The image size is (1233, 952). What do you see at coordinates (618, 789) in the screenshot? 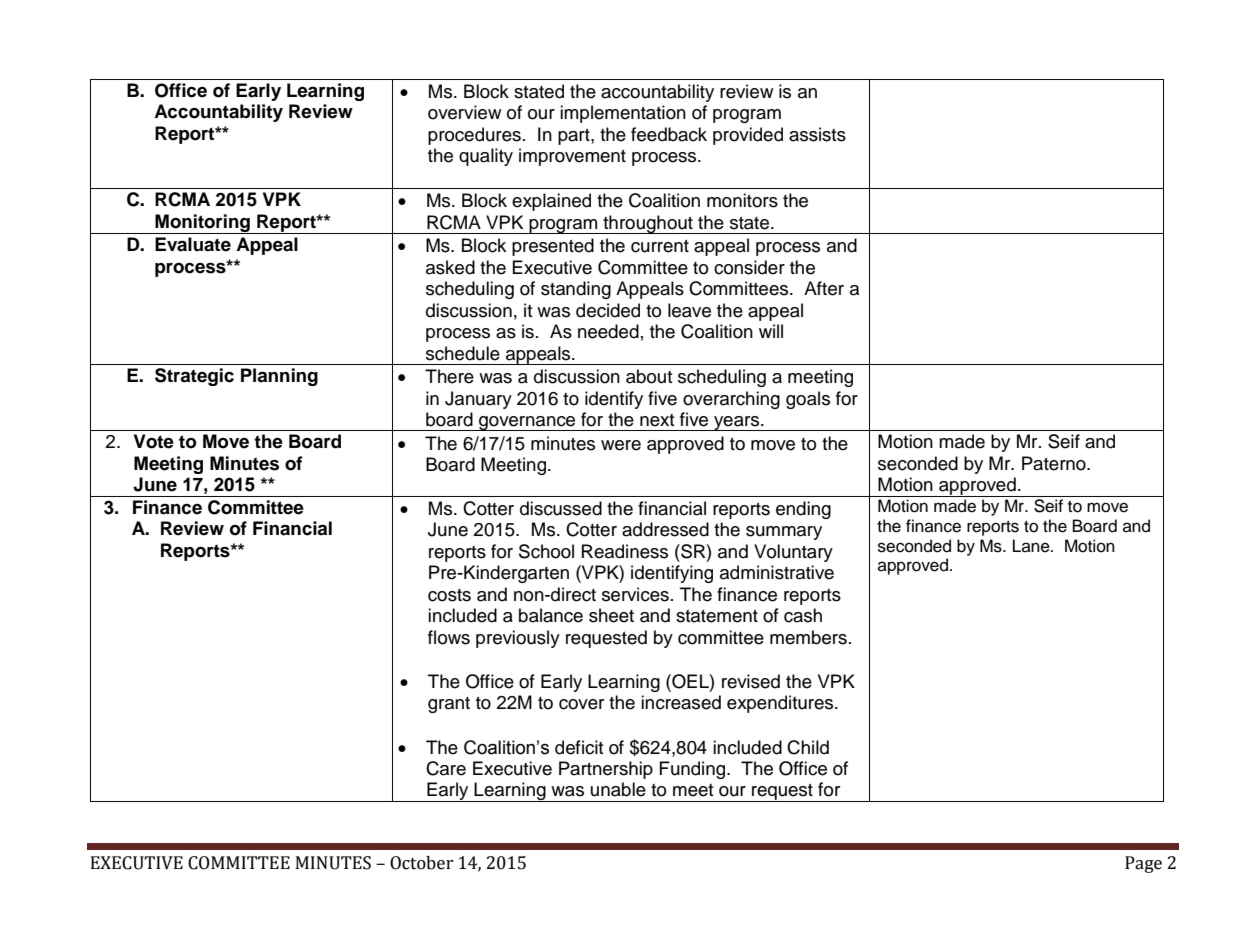
I see `unable` at bounding box center [618, 789].
